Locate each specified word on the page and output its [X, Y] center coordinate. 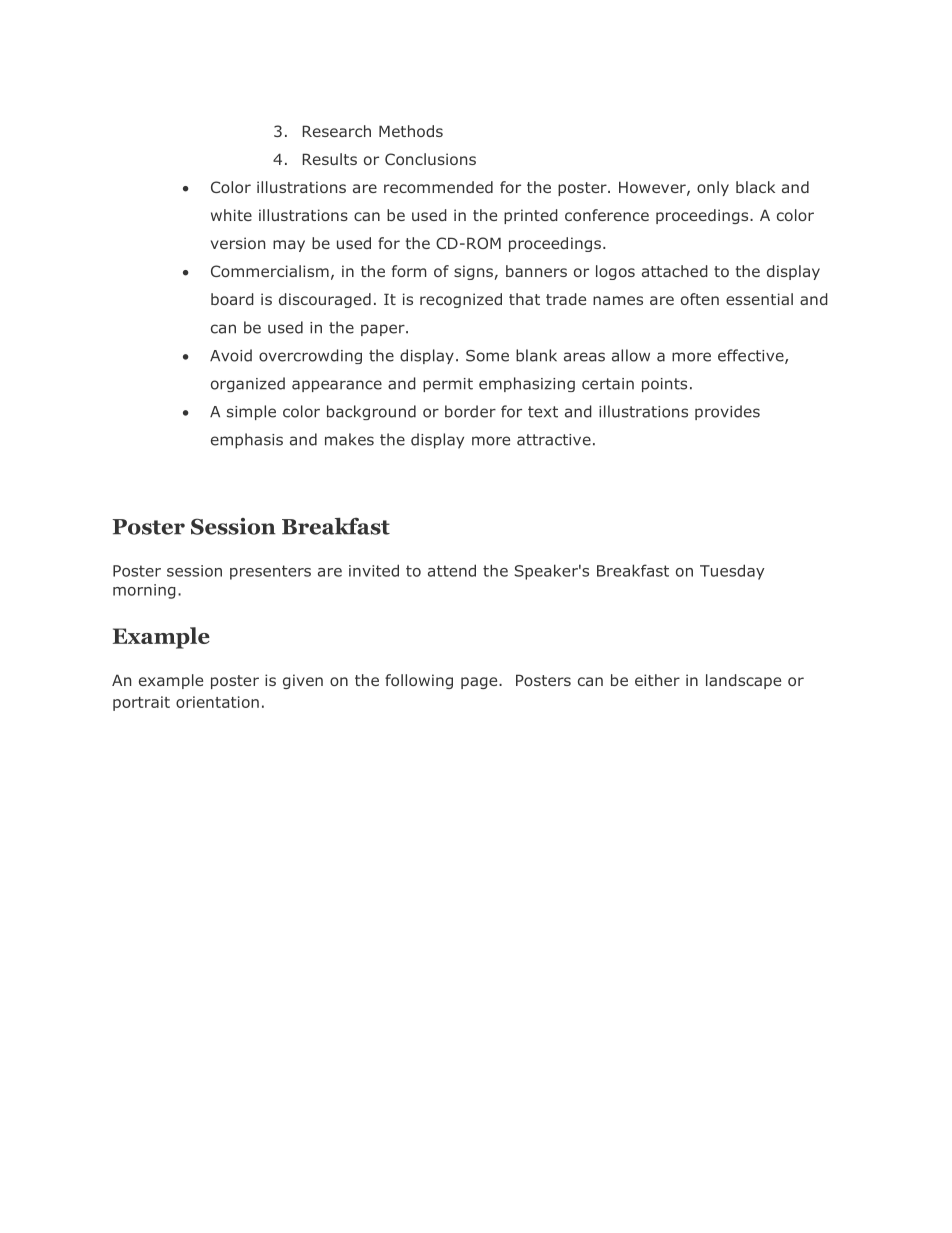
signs [473, 272]
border [470, 411]
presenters [270, 572]
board [232, 299]
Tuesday [732, 572]
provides [727, 412]
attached [675, 271]
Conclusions [430, 159]
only [713, 188]
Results [330, 159]
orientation [217, 702]
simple [251, 412]
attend [452, 570]
